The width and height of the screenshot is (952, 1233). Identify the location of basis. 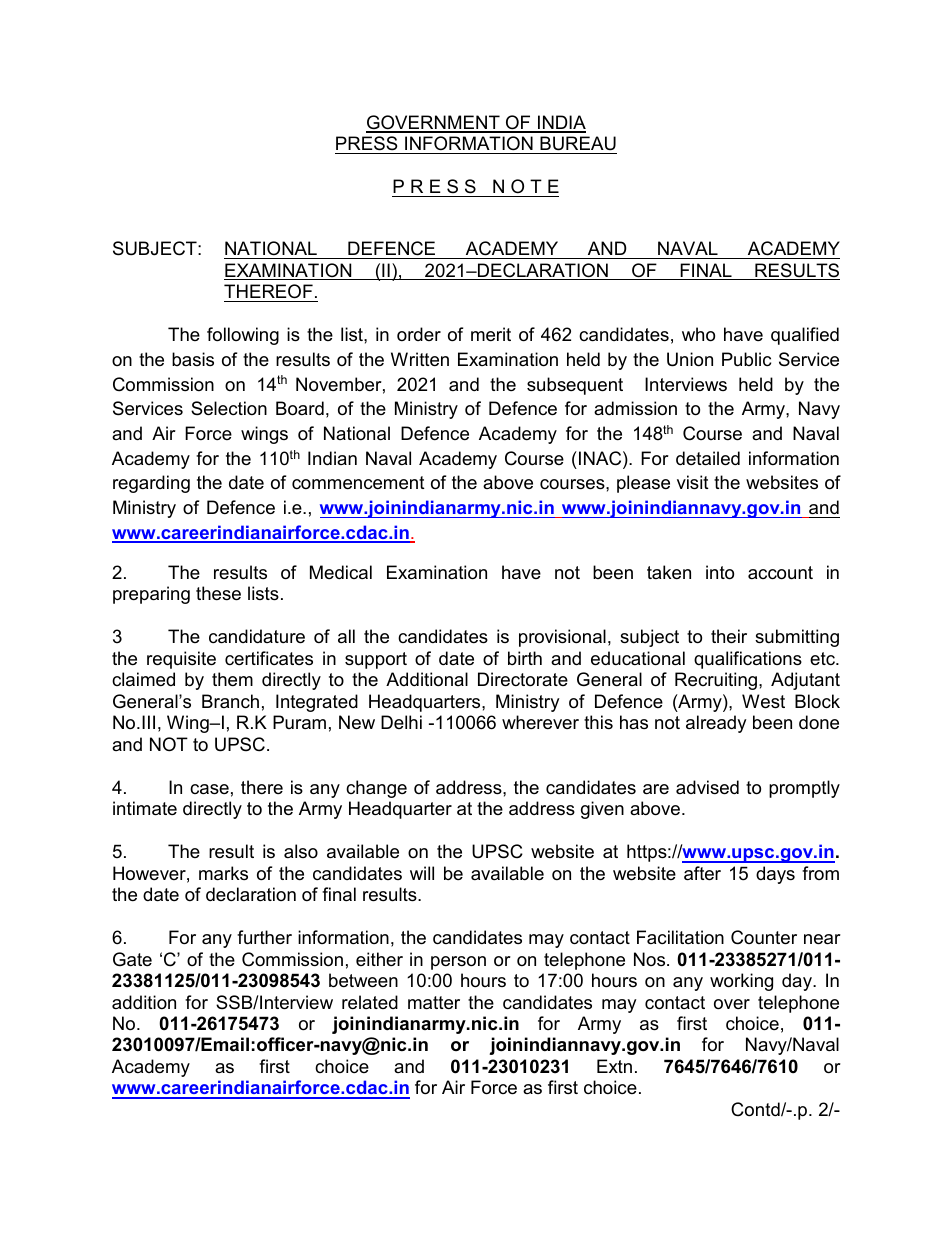
(193, 359).
